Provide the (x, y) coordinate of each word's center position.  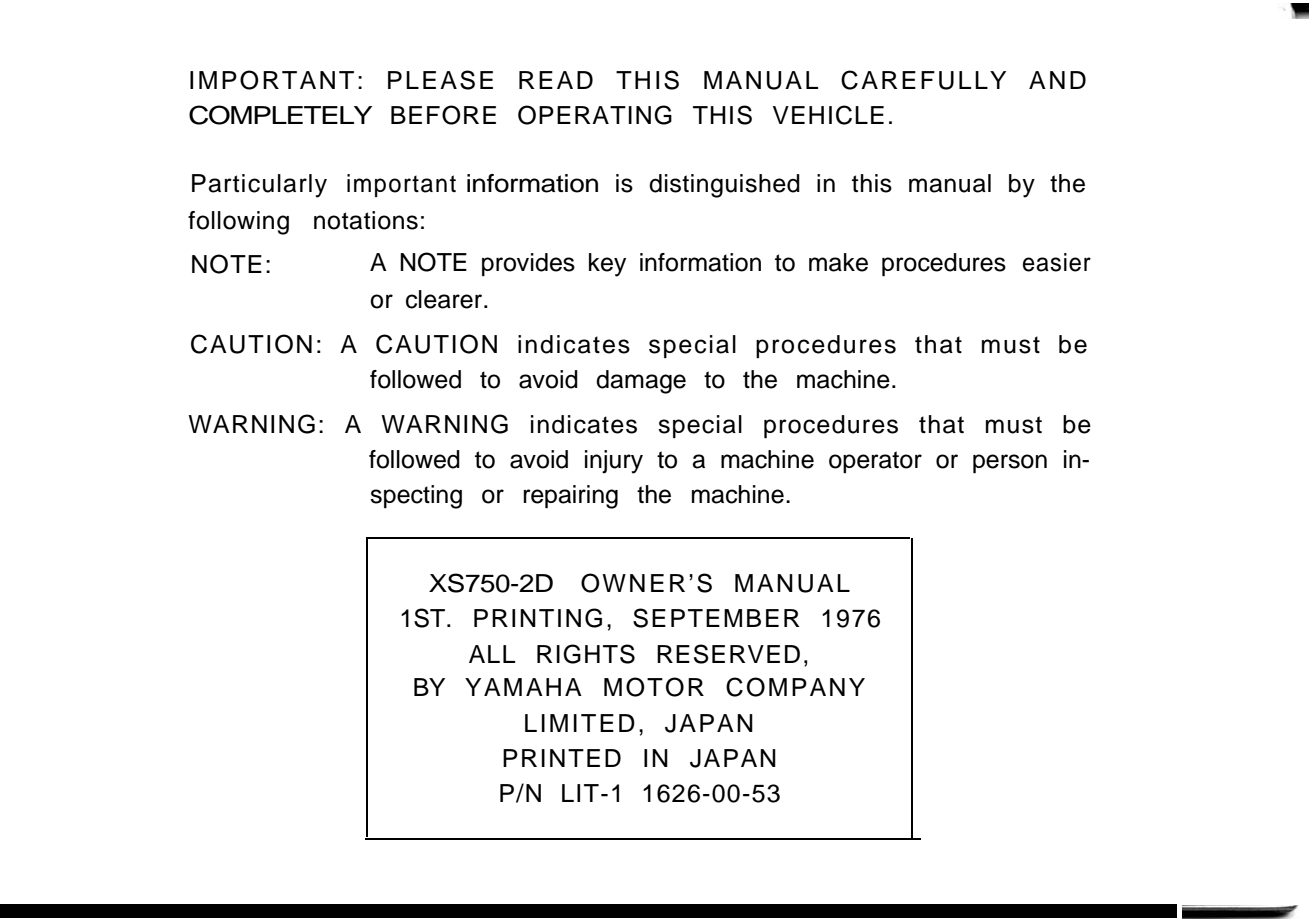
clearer (445, 299)
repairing (570, 497)
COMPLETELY (280, 115)
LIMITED (580, 723)
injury (614, 462)
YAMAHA (523, 687)
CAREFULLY (923, 80)
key (607, 265)
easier (1057, 262)
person (1010, 463)
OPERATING (595, 115)
